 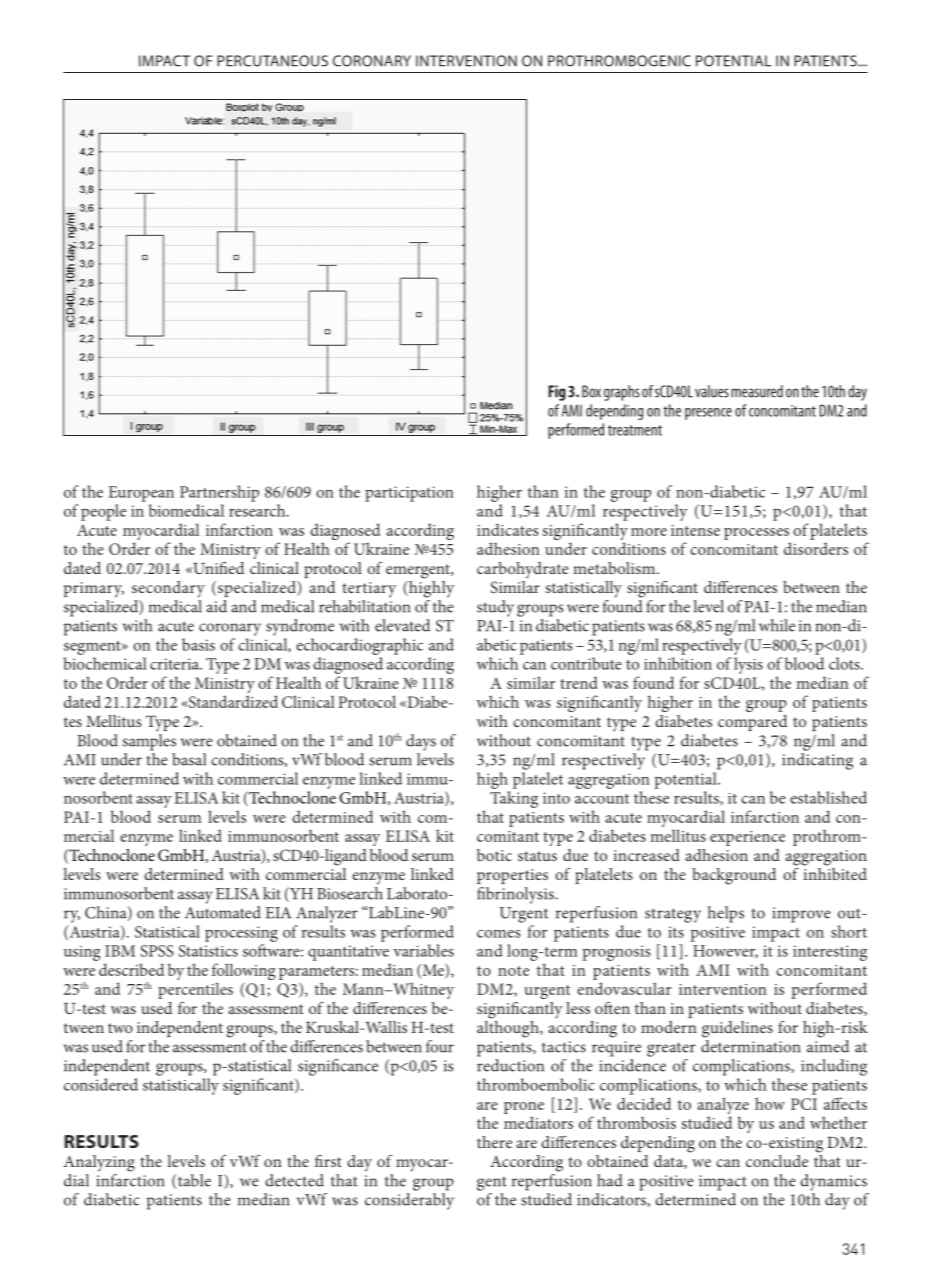 I want to click on measured, so click(x=757, y=391).
